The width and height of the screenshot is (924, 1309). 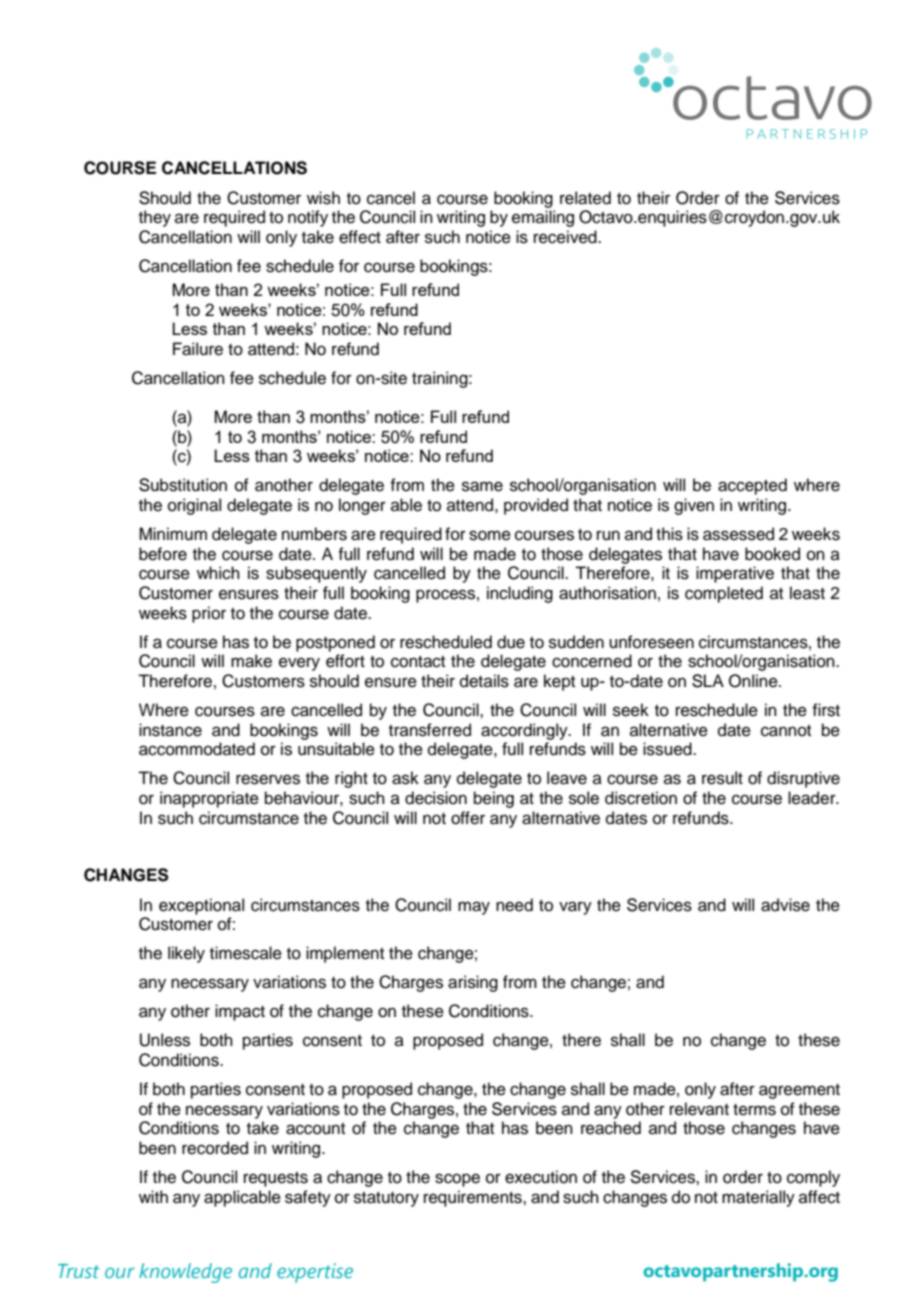 What do you see at coordinates (155, 218) in the screenshot?
I see `they` at bounding box center [155, 218].
